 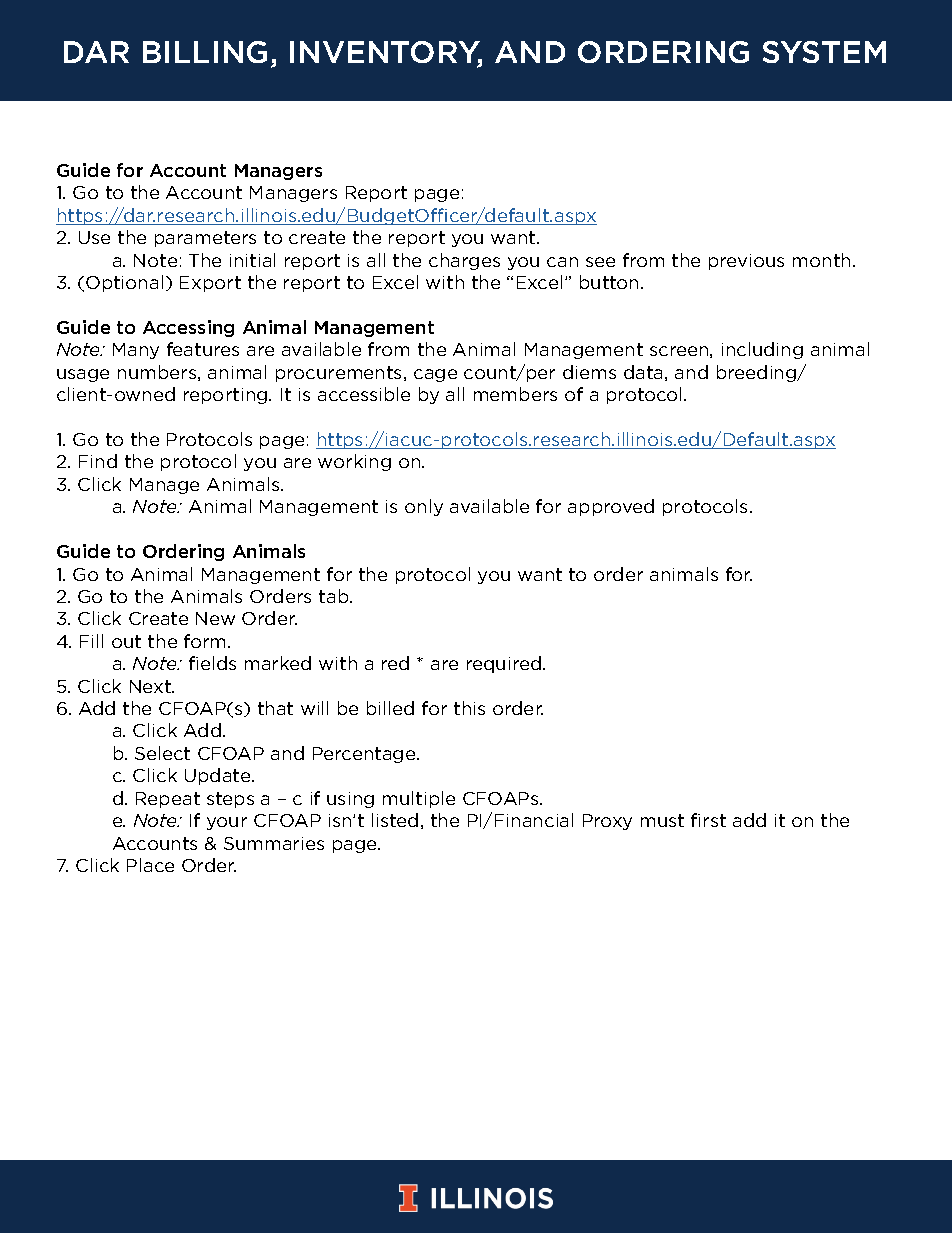 What do you see at coordinates (464, 261) in the image?
I see `charges` at bounding box center [464, 261].
